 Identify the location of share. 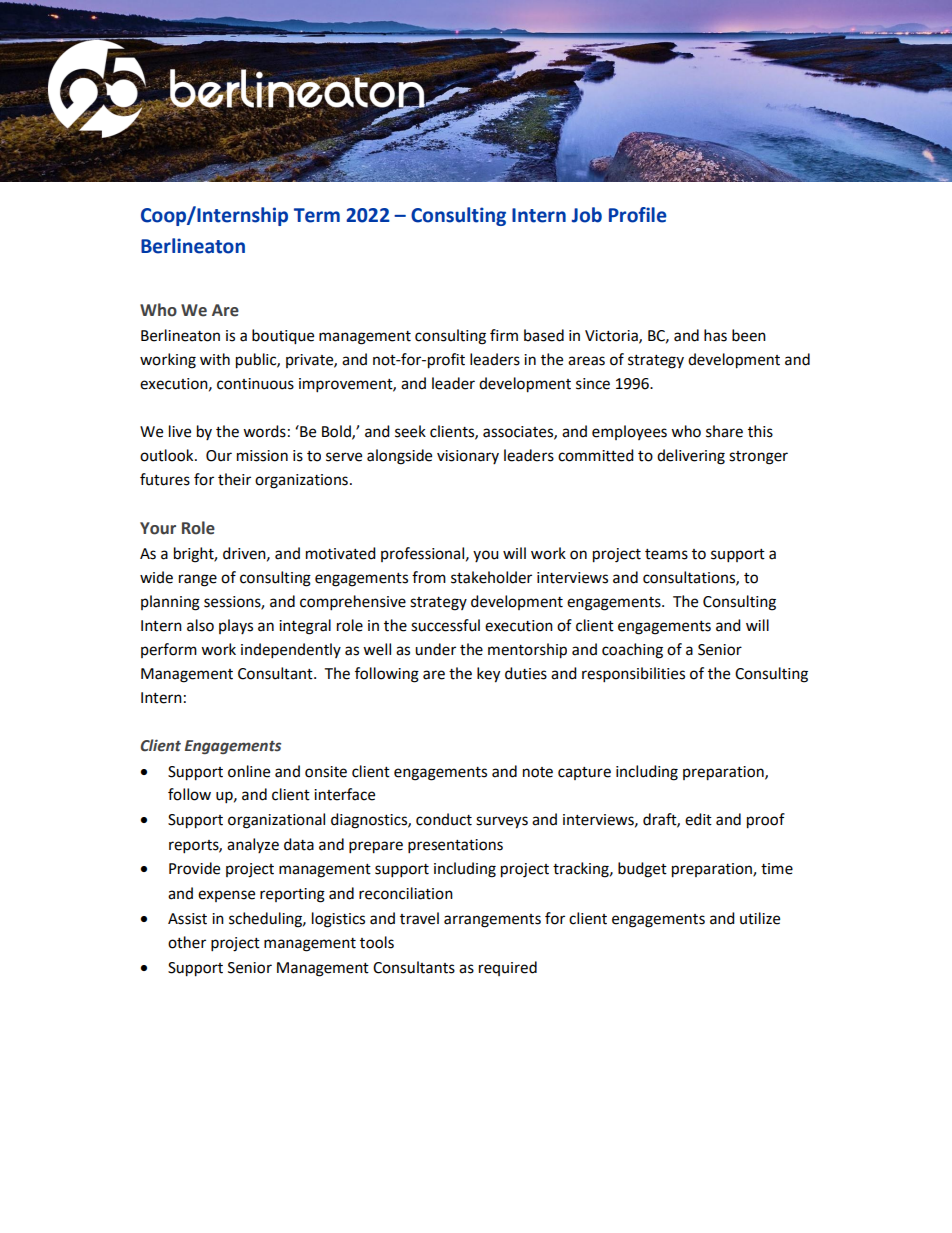
(724, 431).
